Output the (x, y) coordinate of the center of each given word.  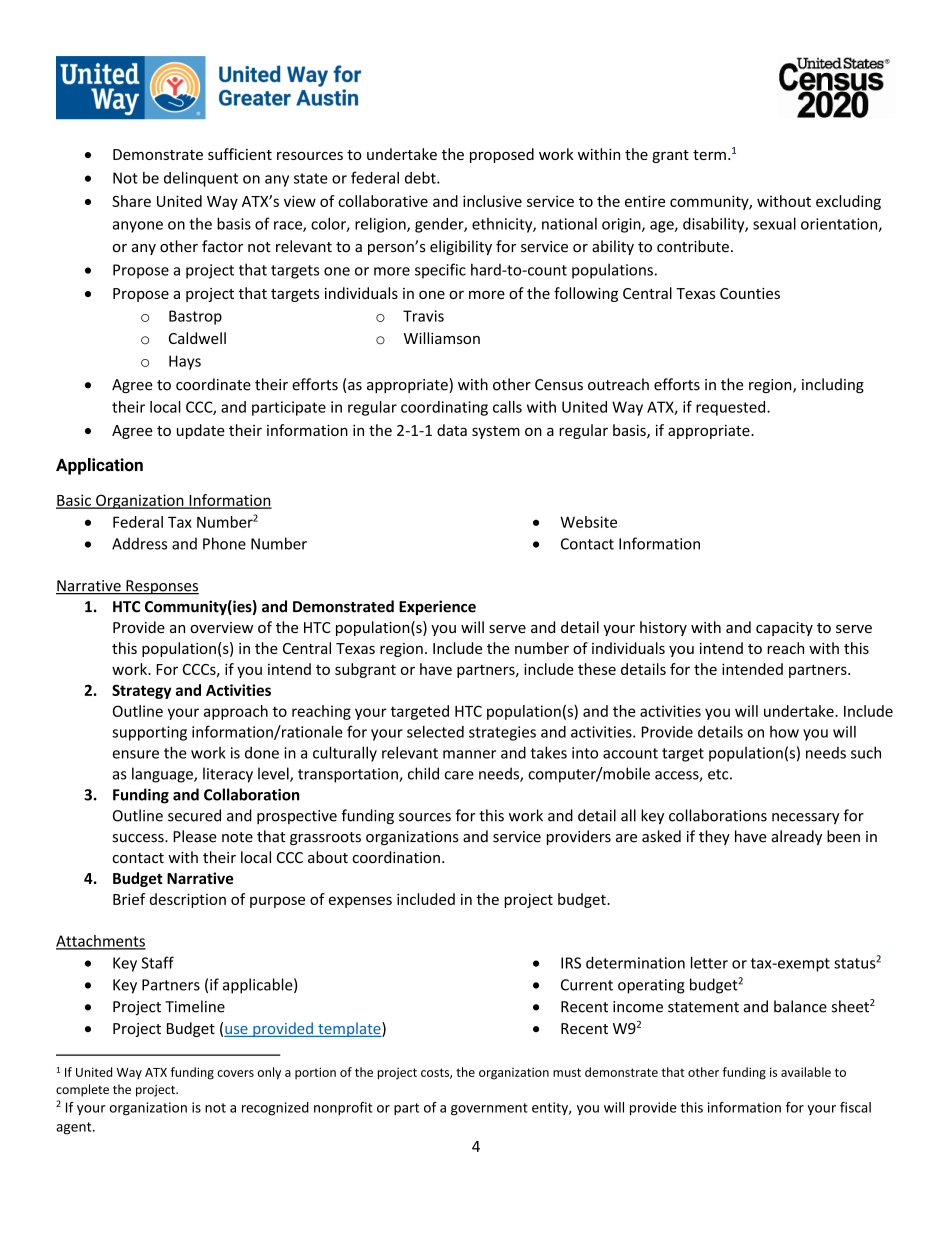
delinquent (201, 179)
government (489, 1109)
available (806, 1072)
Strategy (141, 691)
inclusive (492, 201)
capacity (784, 629)
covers (235, 1073)
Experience (437, 607)
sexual (774, 223)
